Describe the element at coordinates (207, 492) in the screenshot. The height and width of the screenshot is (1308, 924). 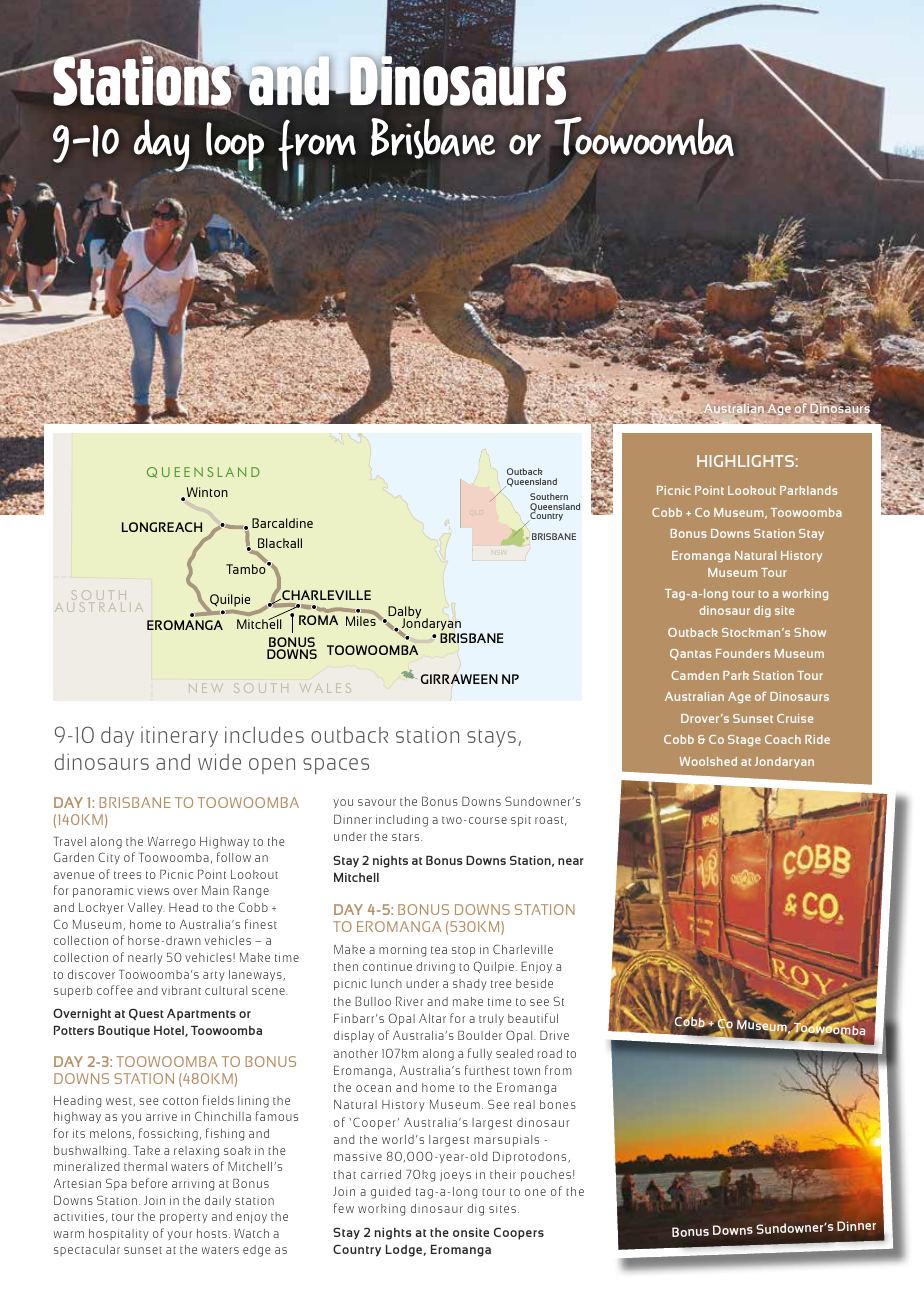
I see `Winton` at that location.
